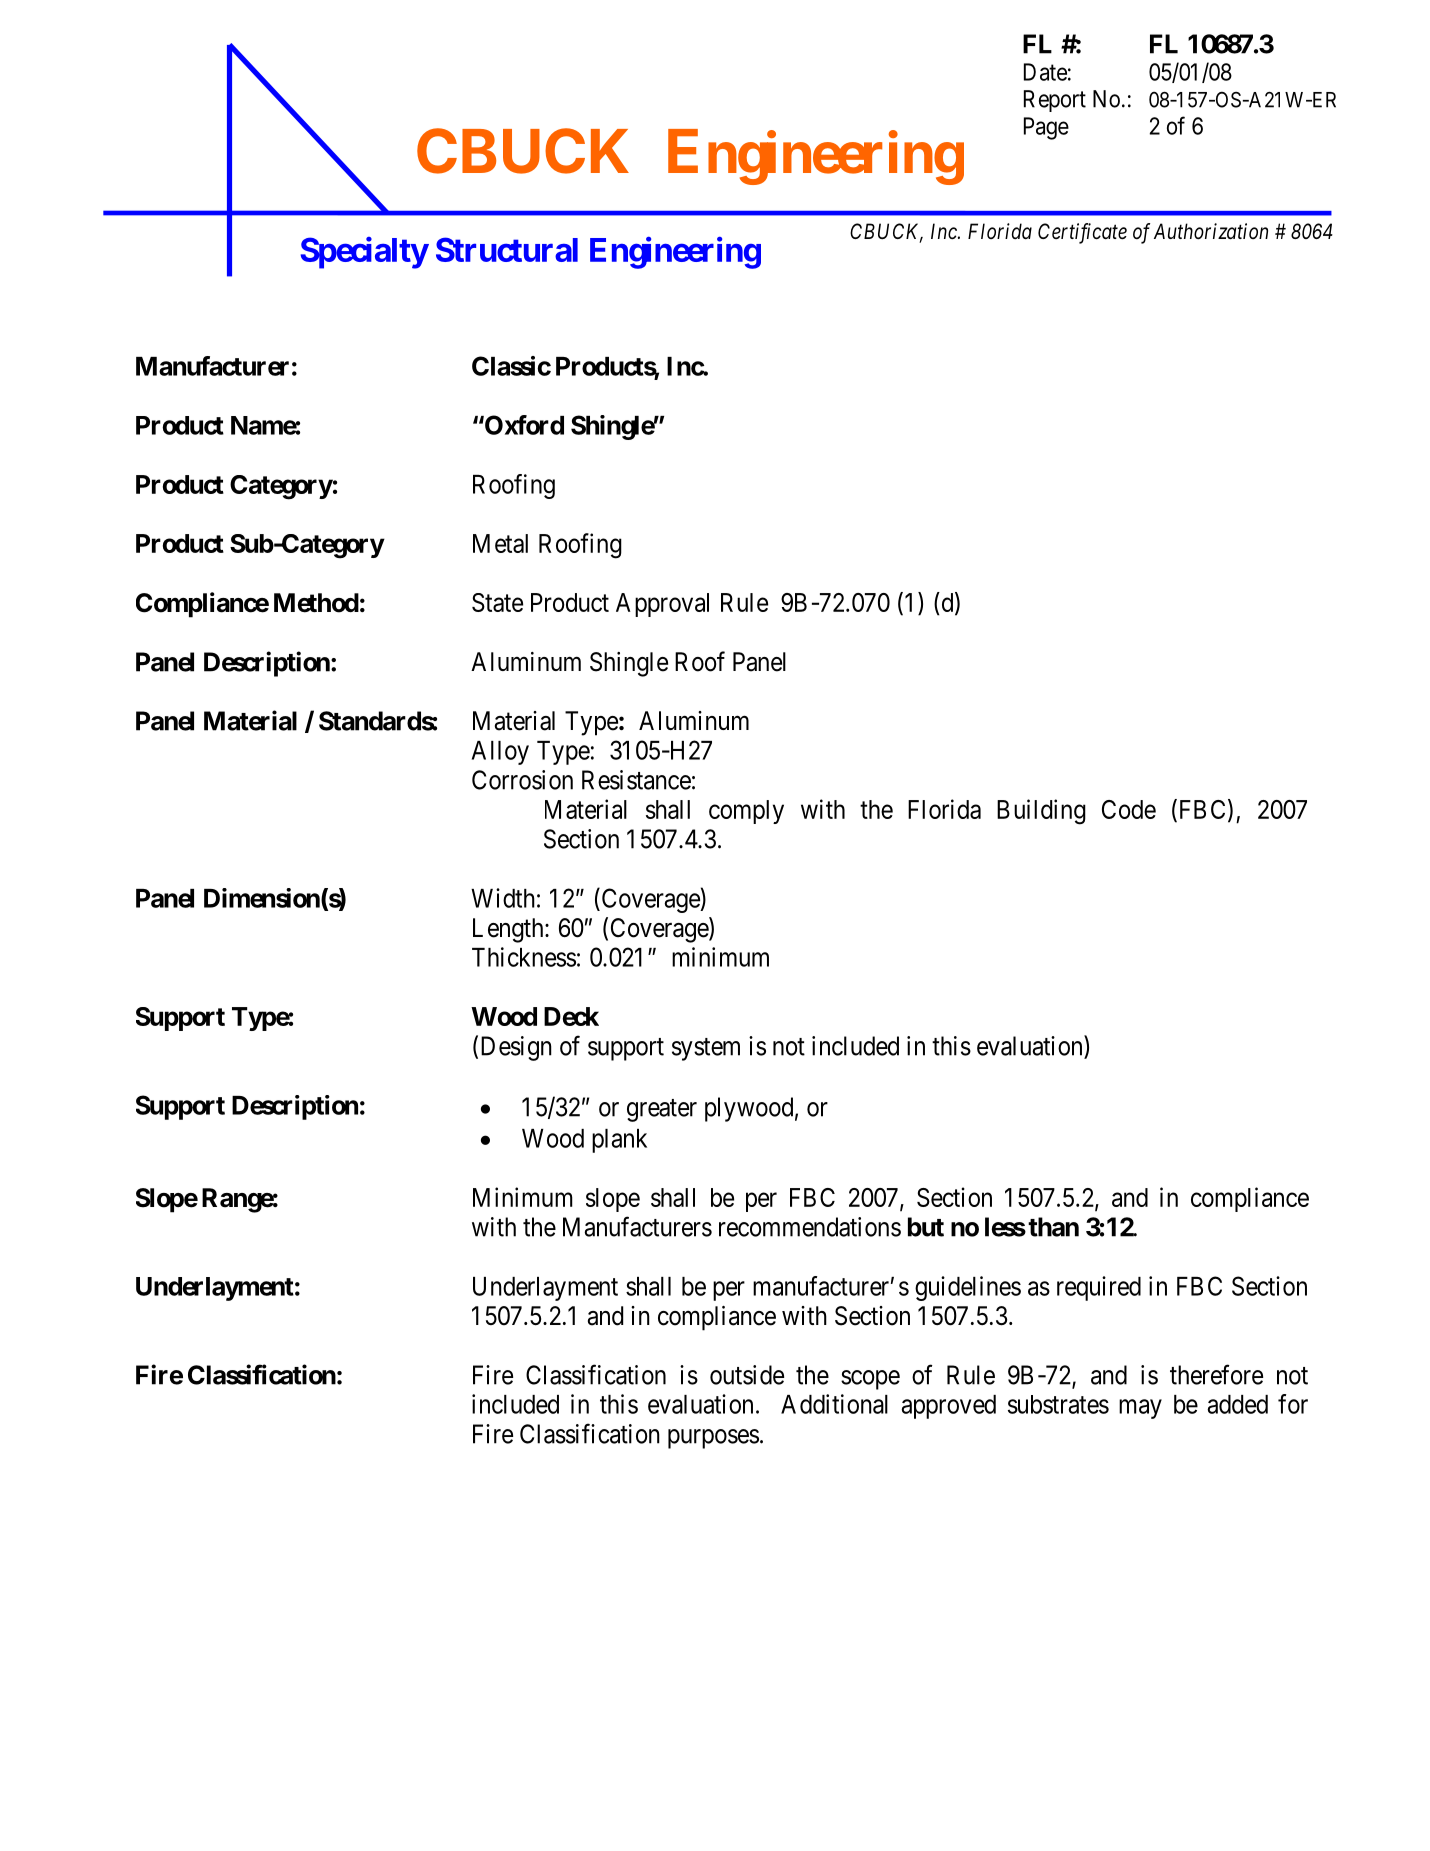  Describe the element at coordinates (1082, 233) in the screenshot. I see `Certificate` at that location.
